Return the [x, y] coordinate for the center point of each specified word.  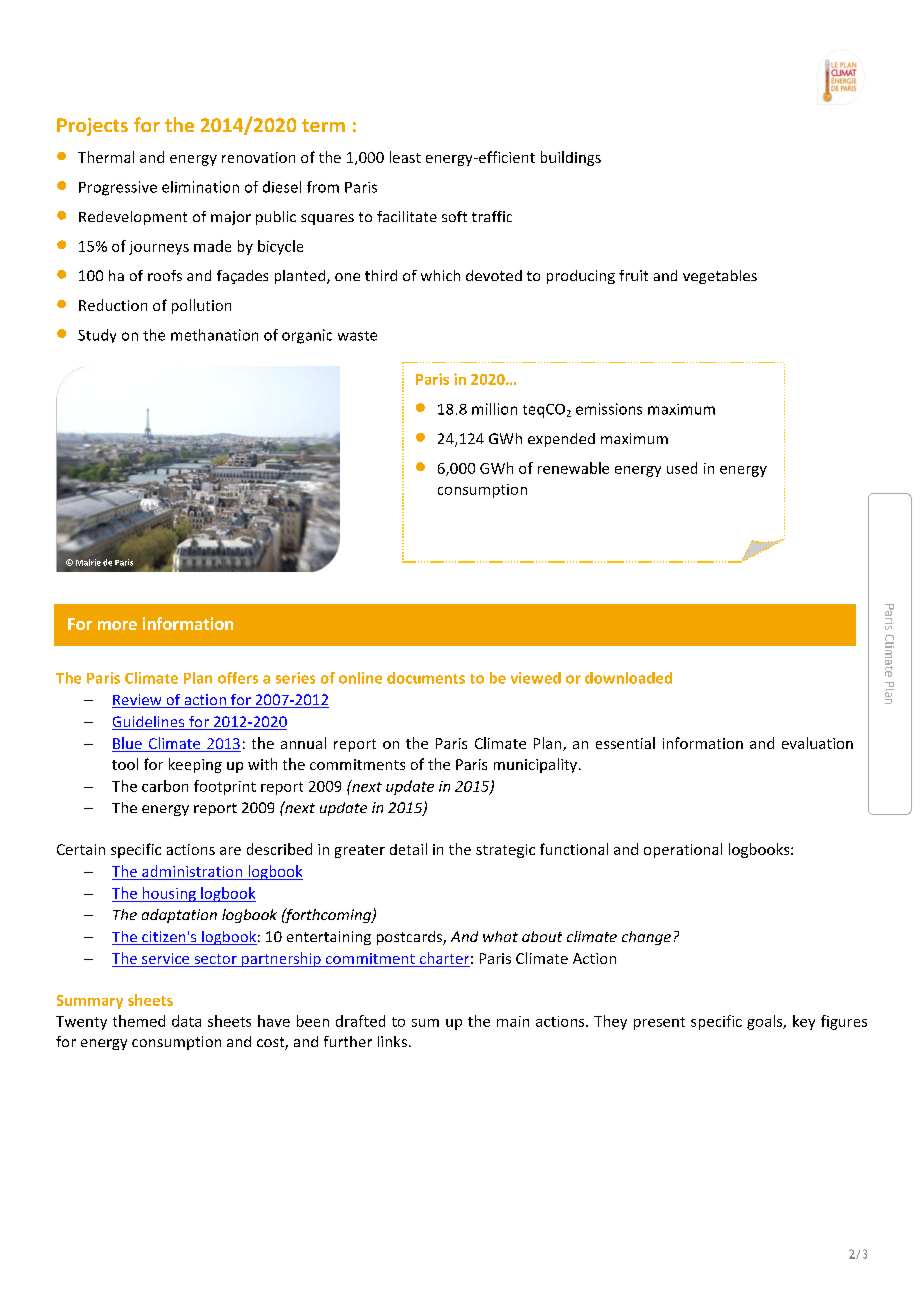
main [513, 1021]
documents [426, 678]
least [405, 157]
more [117, 625]
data [186, 1021]
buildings [571, 158]
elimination [200, 187]
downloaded [628, 678]
